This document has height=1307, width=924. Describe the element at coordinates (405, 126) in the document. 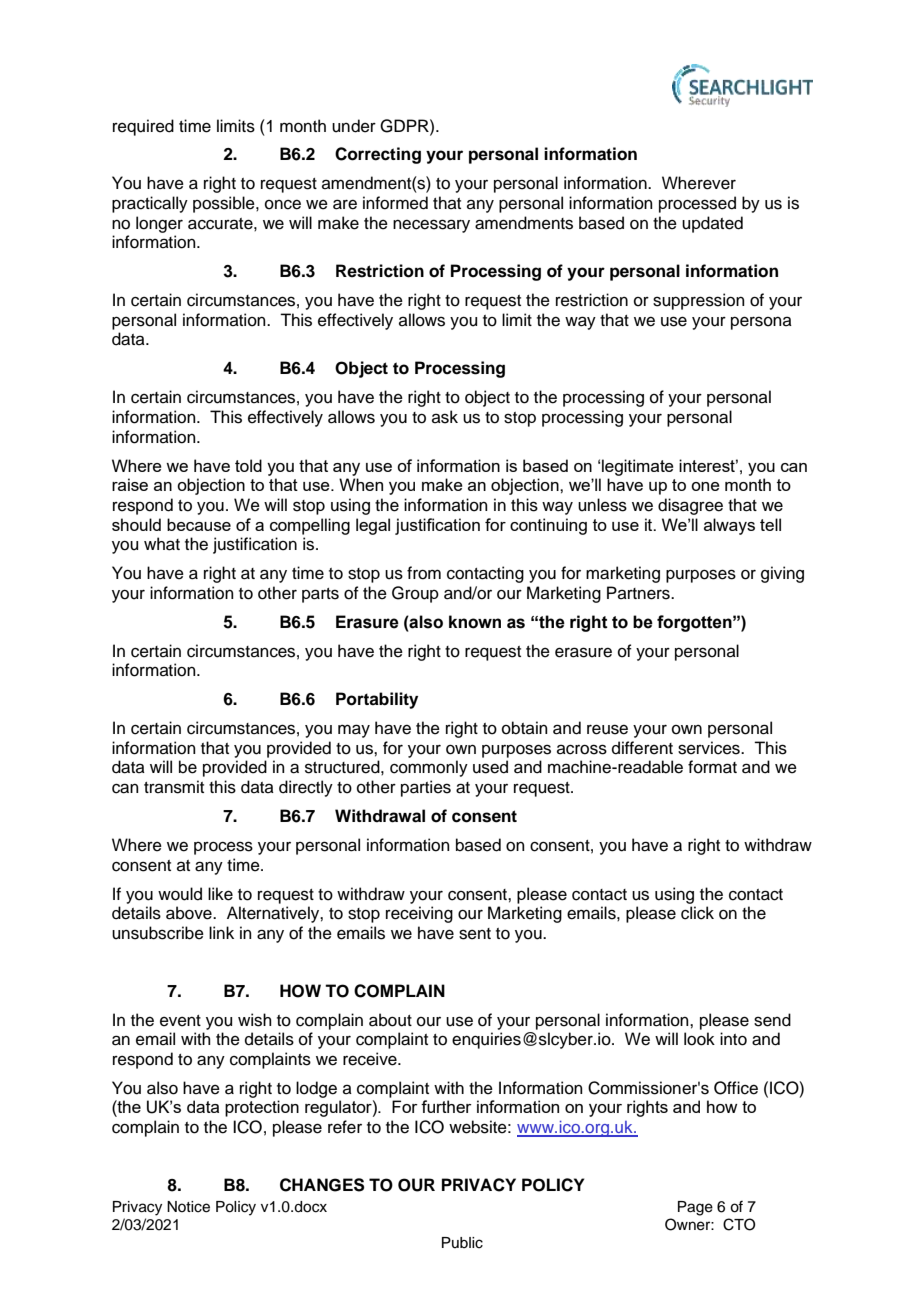

I see `GDPR` at that location.
